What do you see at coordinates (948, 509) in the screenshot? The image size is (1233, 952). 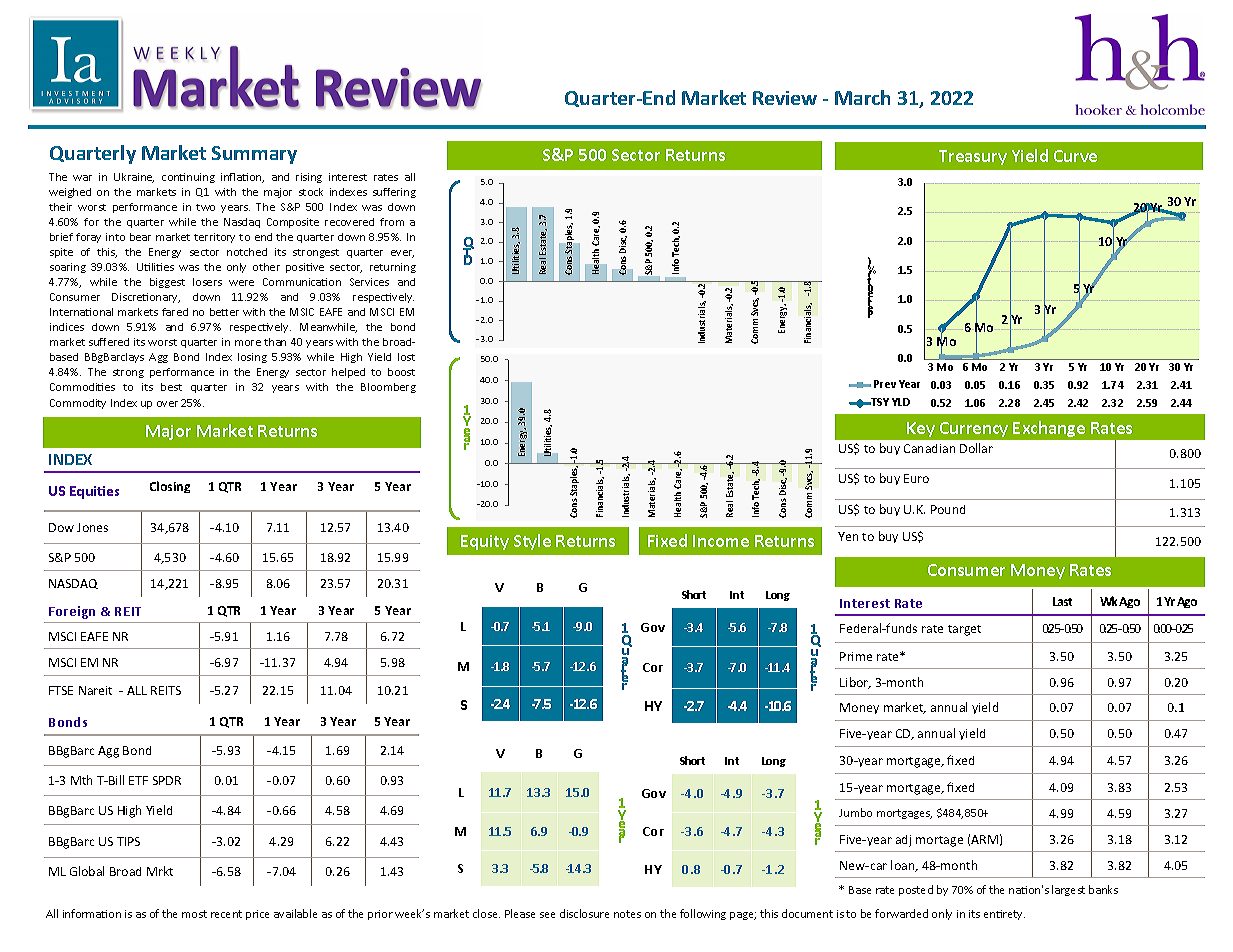 I see `Pound` at bounding box center [948, 509].
